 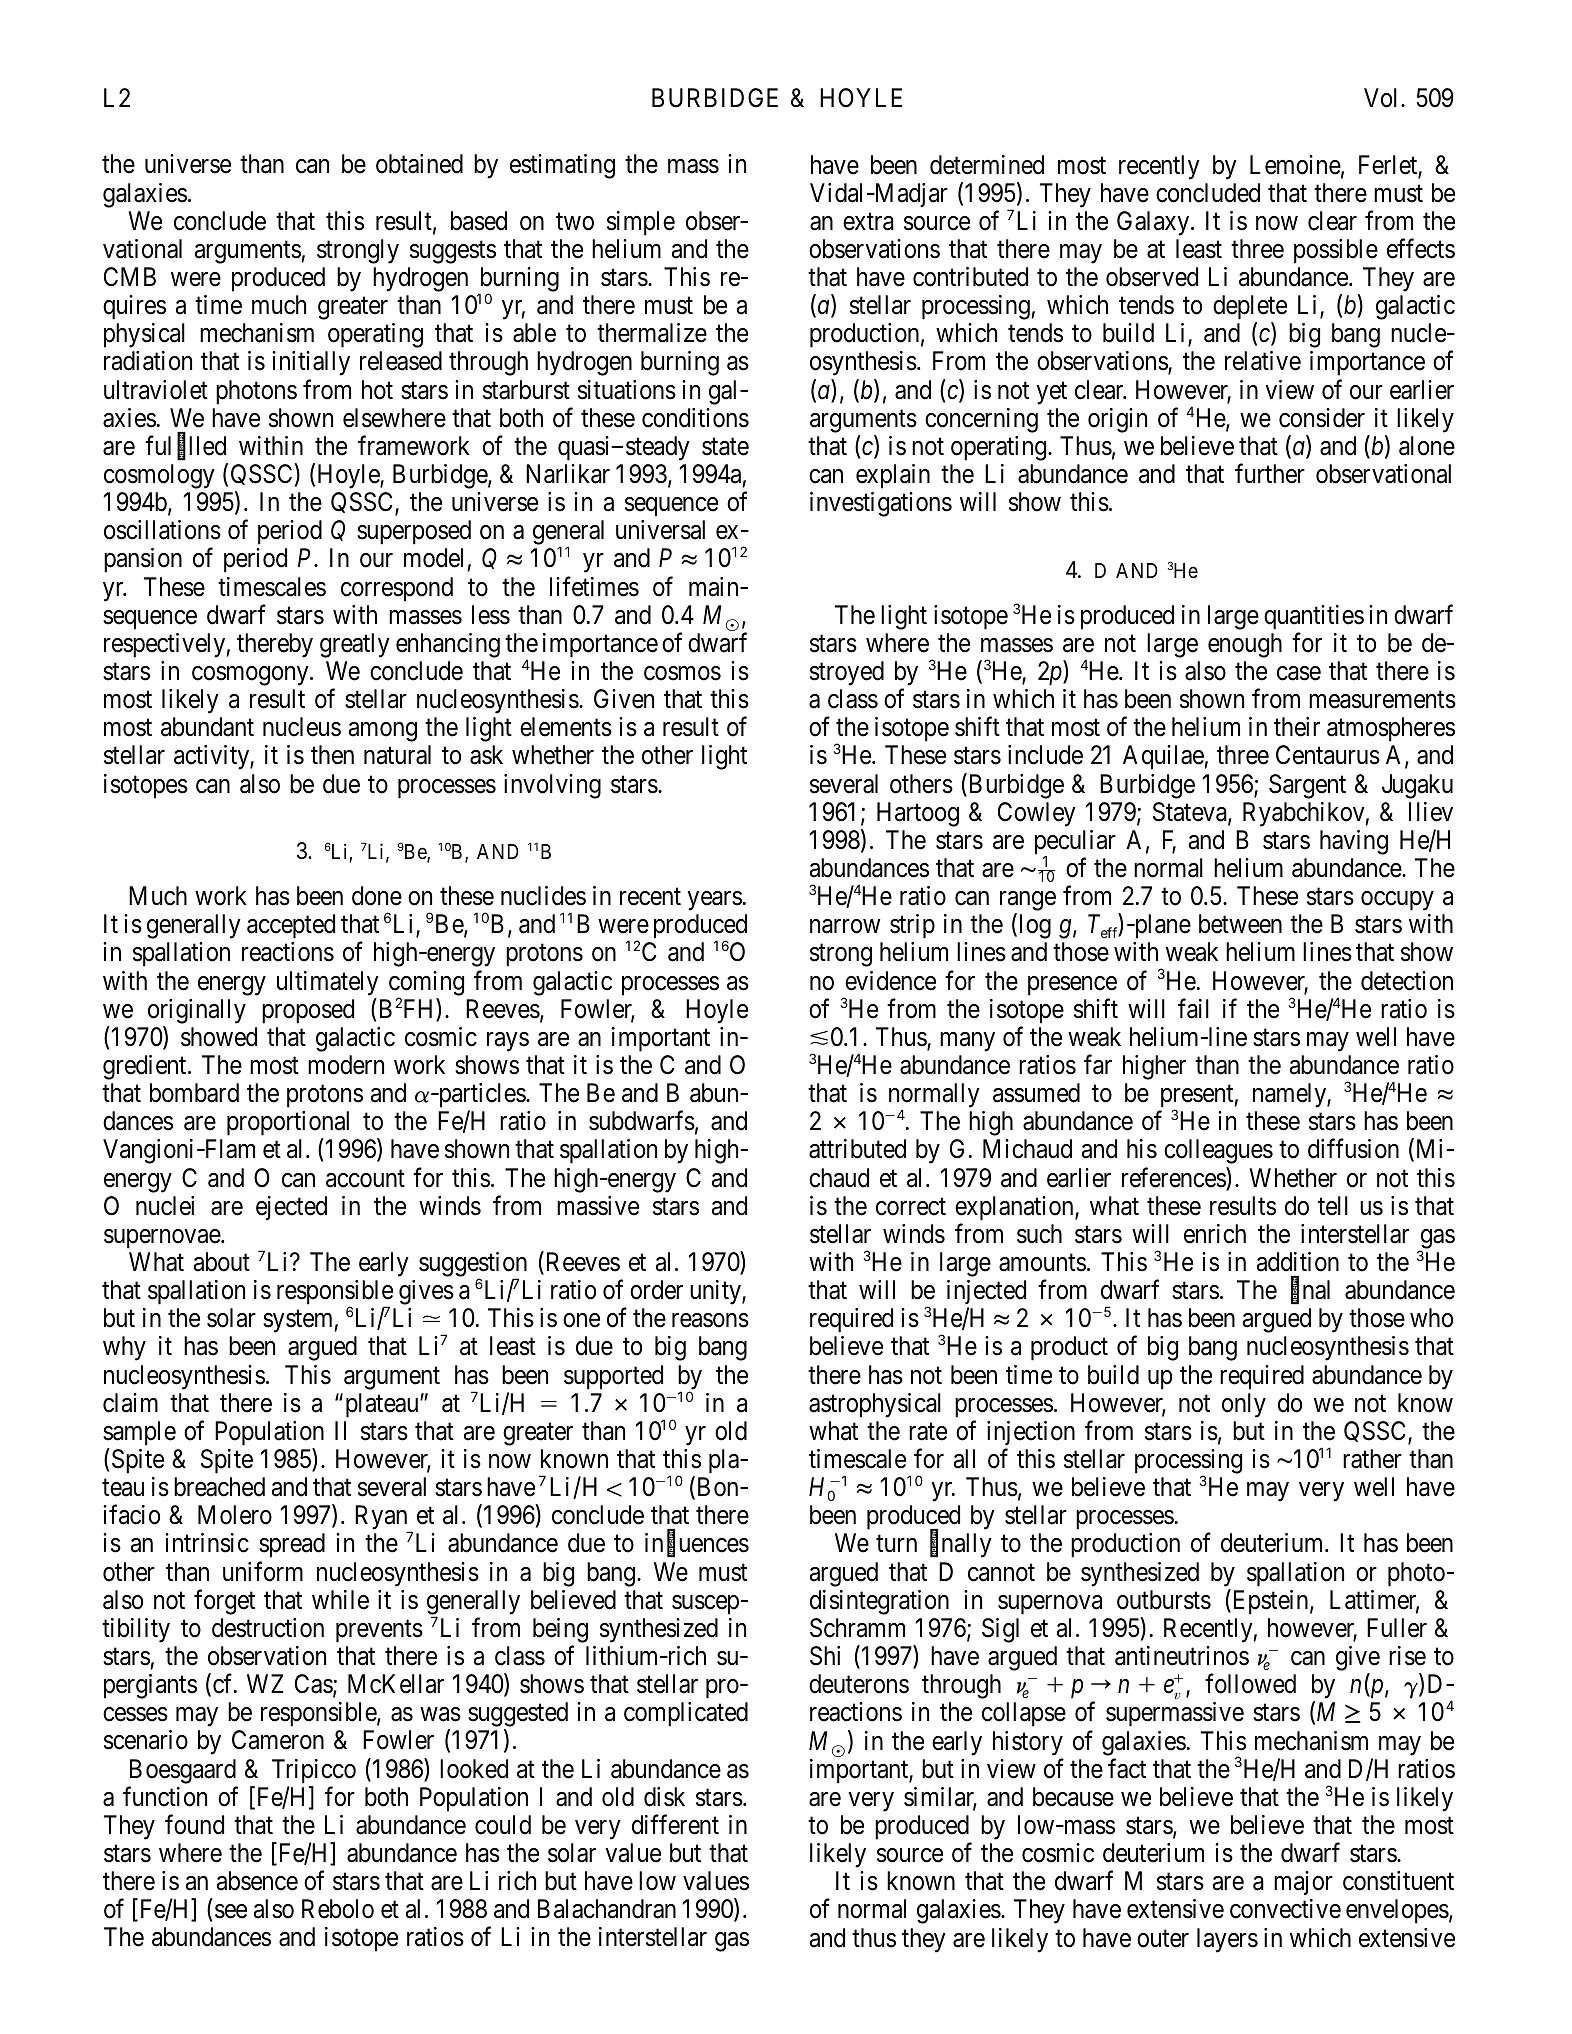 What do you see at coordinates (710, 1321) in the screenshot?
I see `reasons` at bounding box center [710, 1321].
